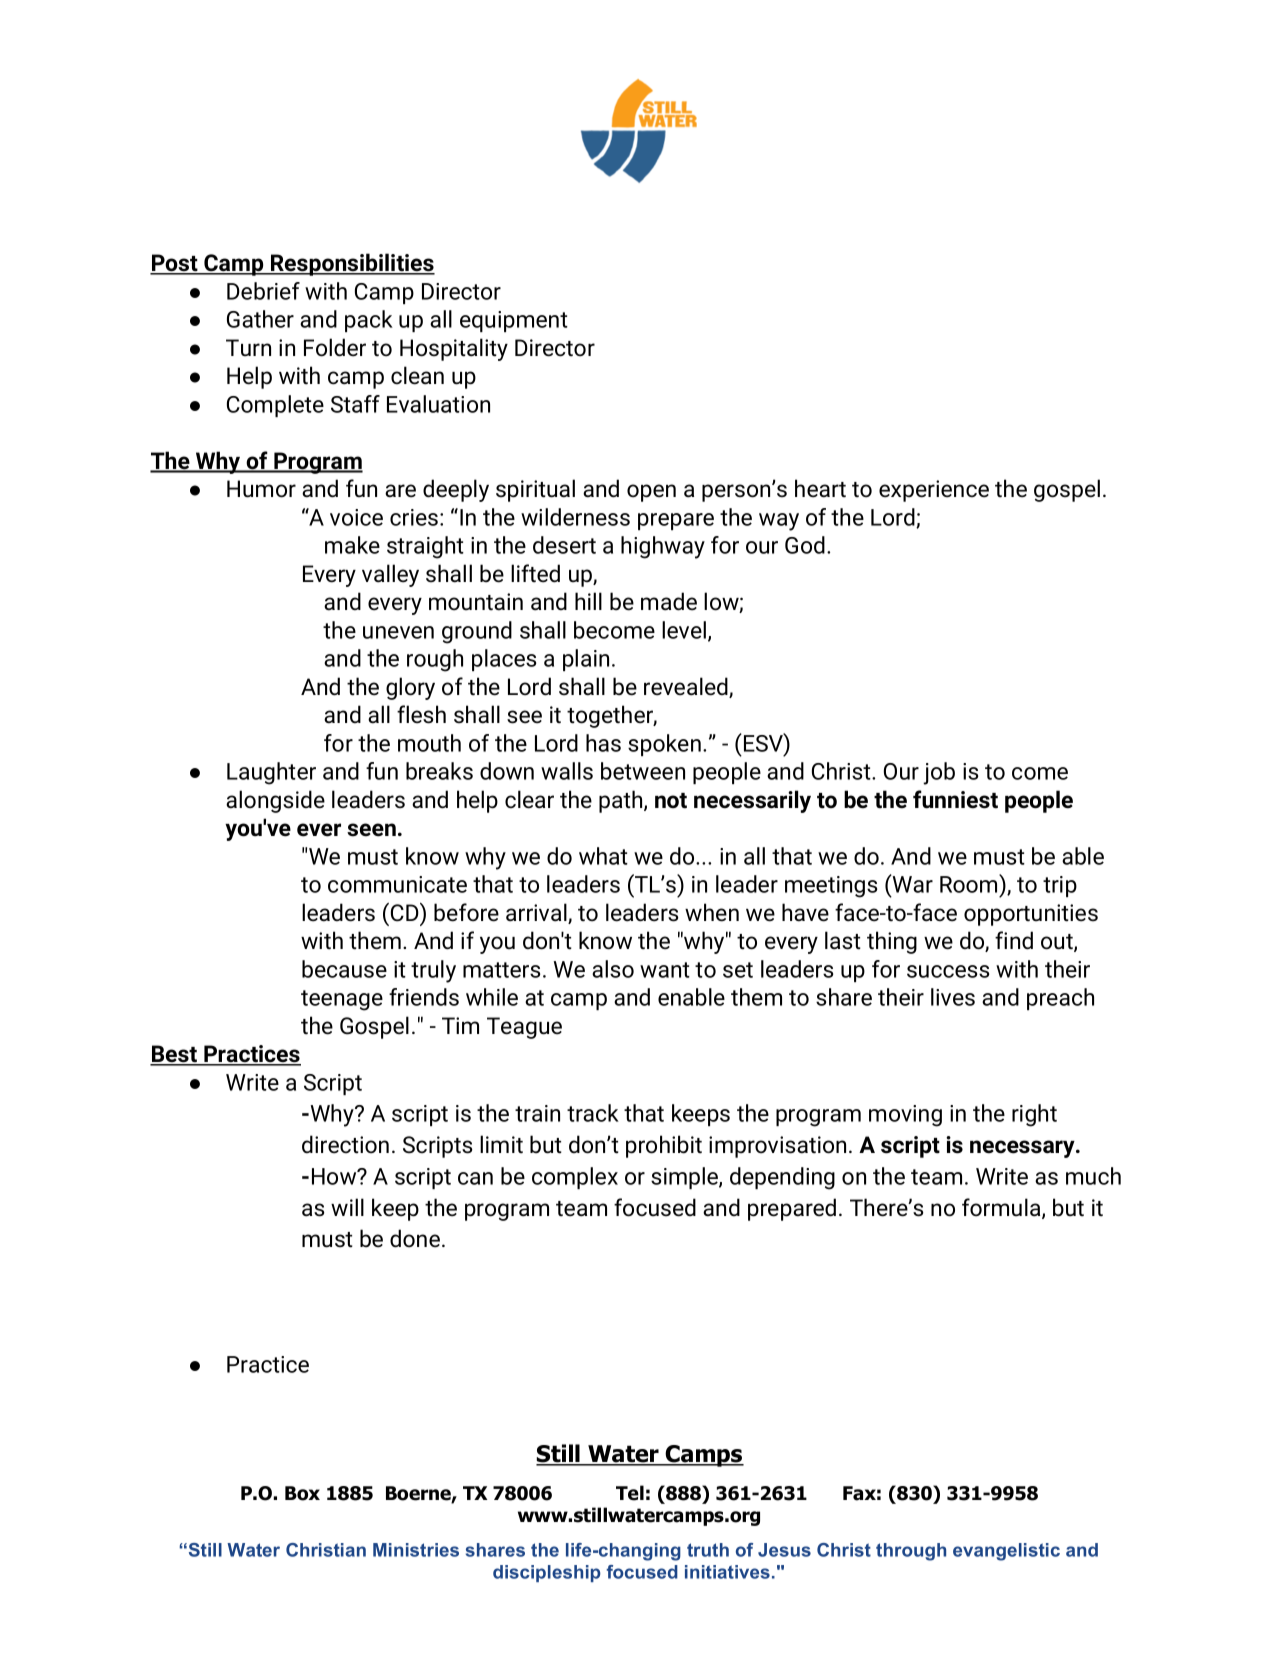 The width and height of the screenshot is (1280, 1657). Describe the element at coordinates (302, 1493) in the screenshot. I see `Box` at that location.
